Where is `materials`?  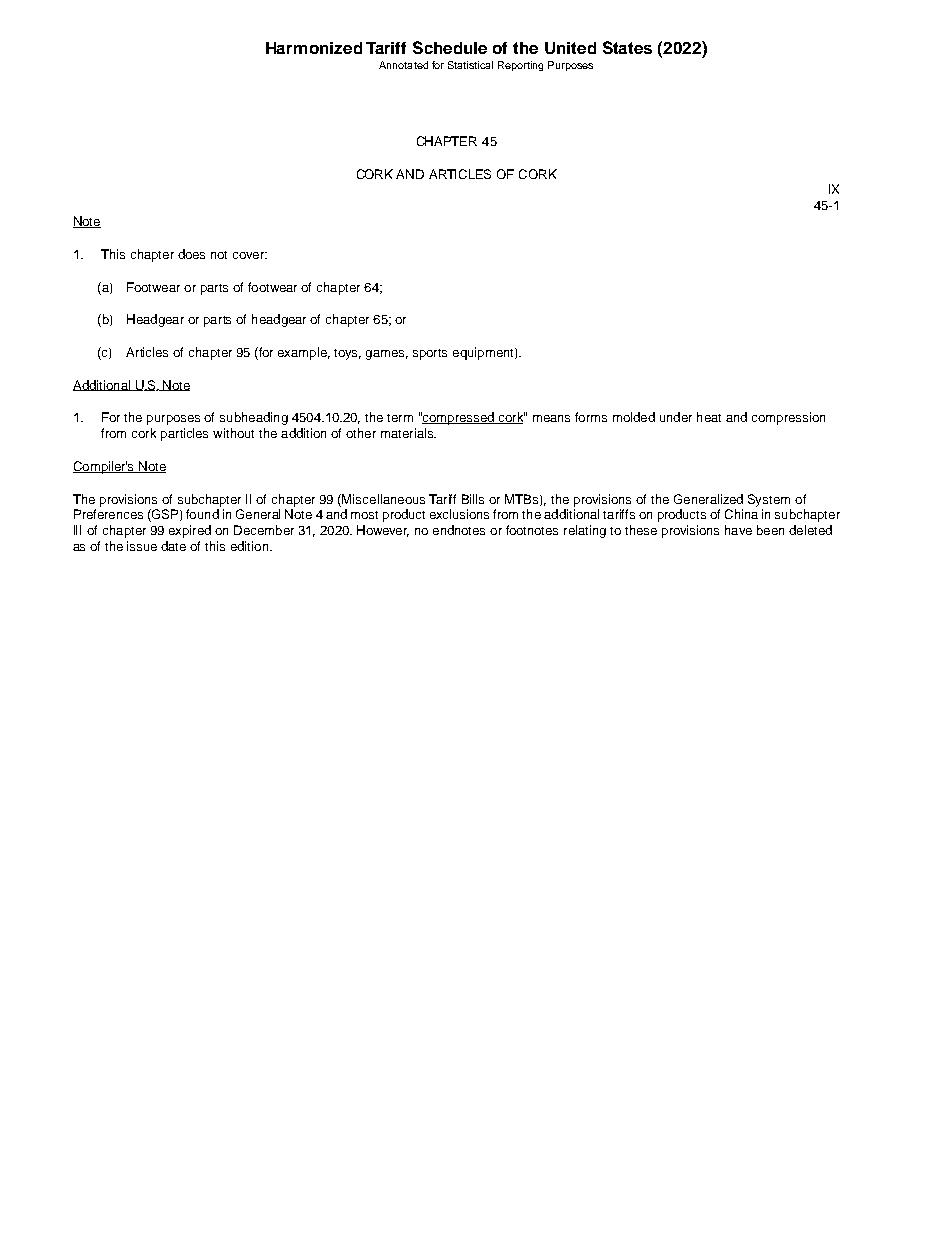
materials is located at coordinates (408, 433).
